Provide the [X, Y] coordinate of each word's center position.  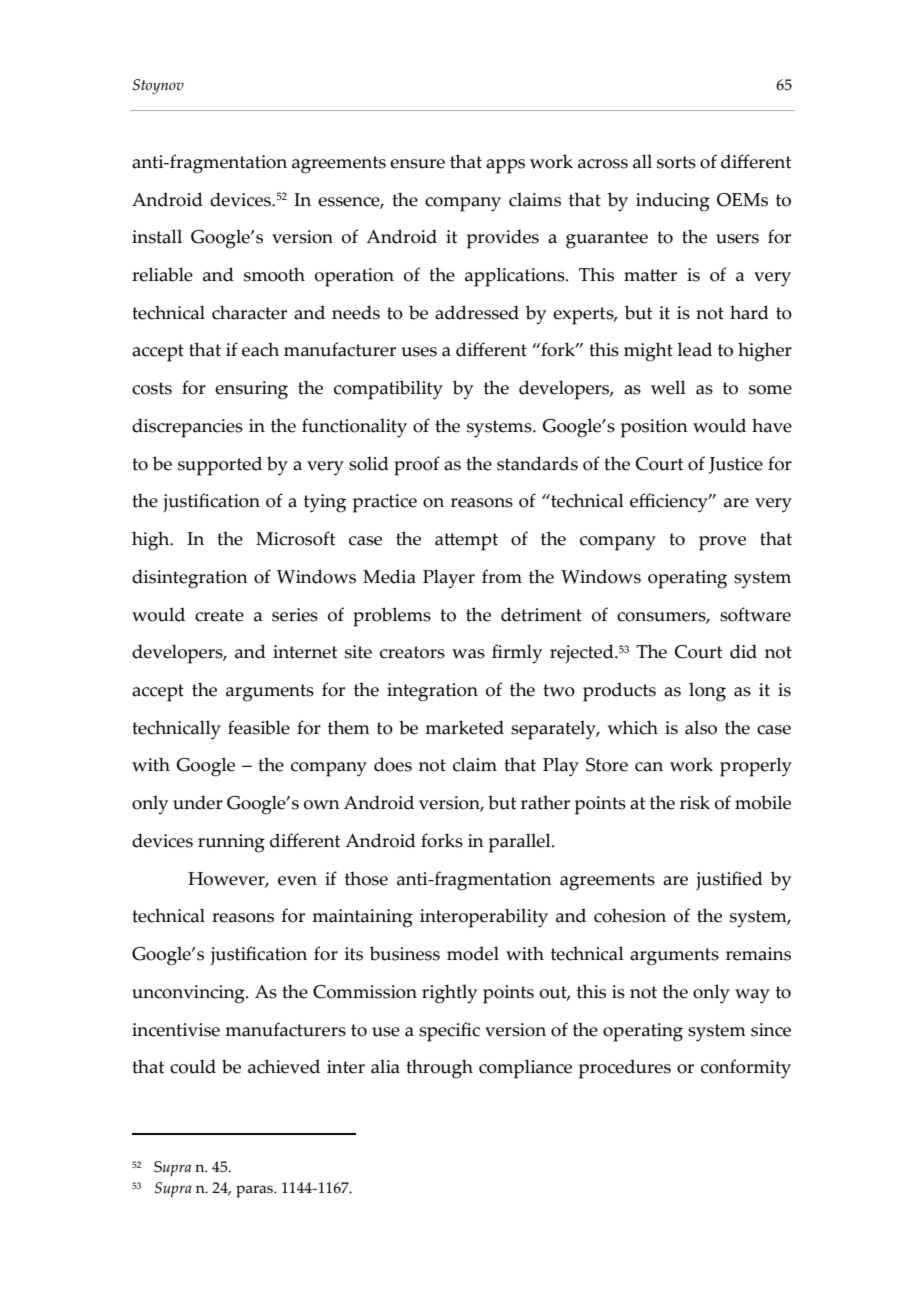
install [157, 236]
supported [220, 466]
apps [505, 166]
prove [722, 543]
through [439, 1069]
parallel [521, 843]
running [231, 843]
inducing [673, 202]
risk [695, 802]
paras [255, 1191]
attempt [466, 542]
